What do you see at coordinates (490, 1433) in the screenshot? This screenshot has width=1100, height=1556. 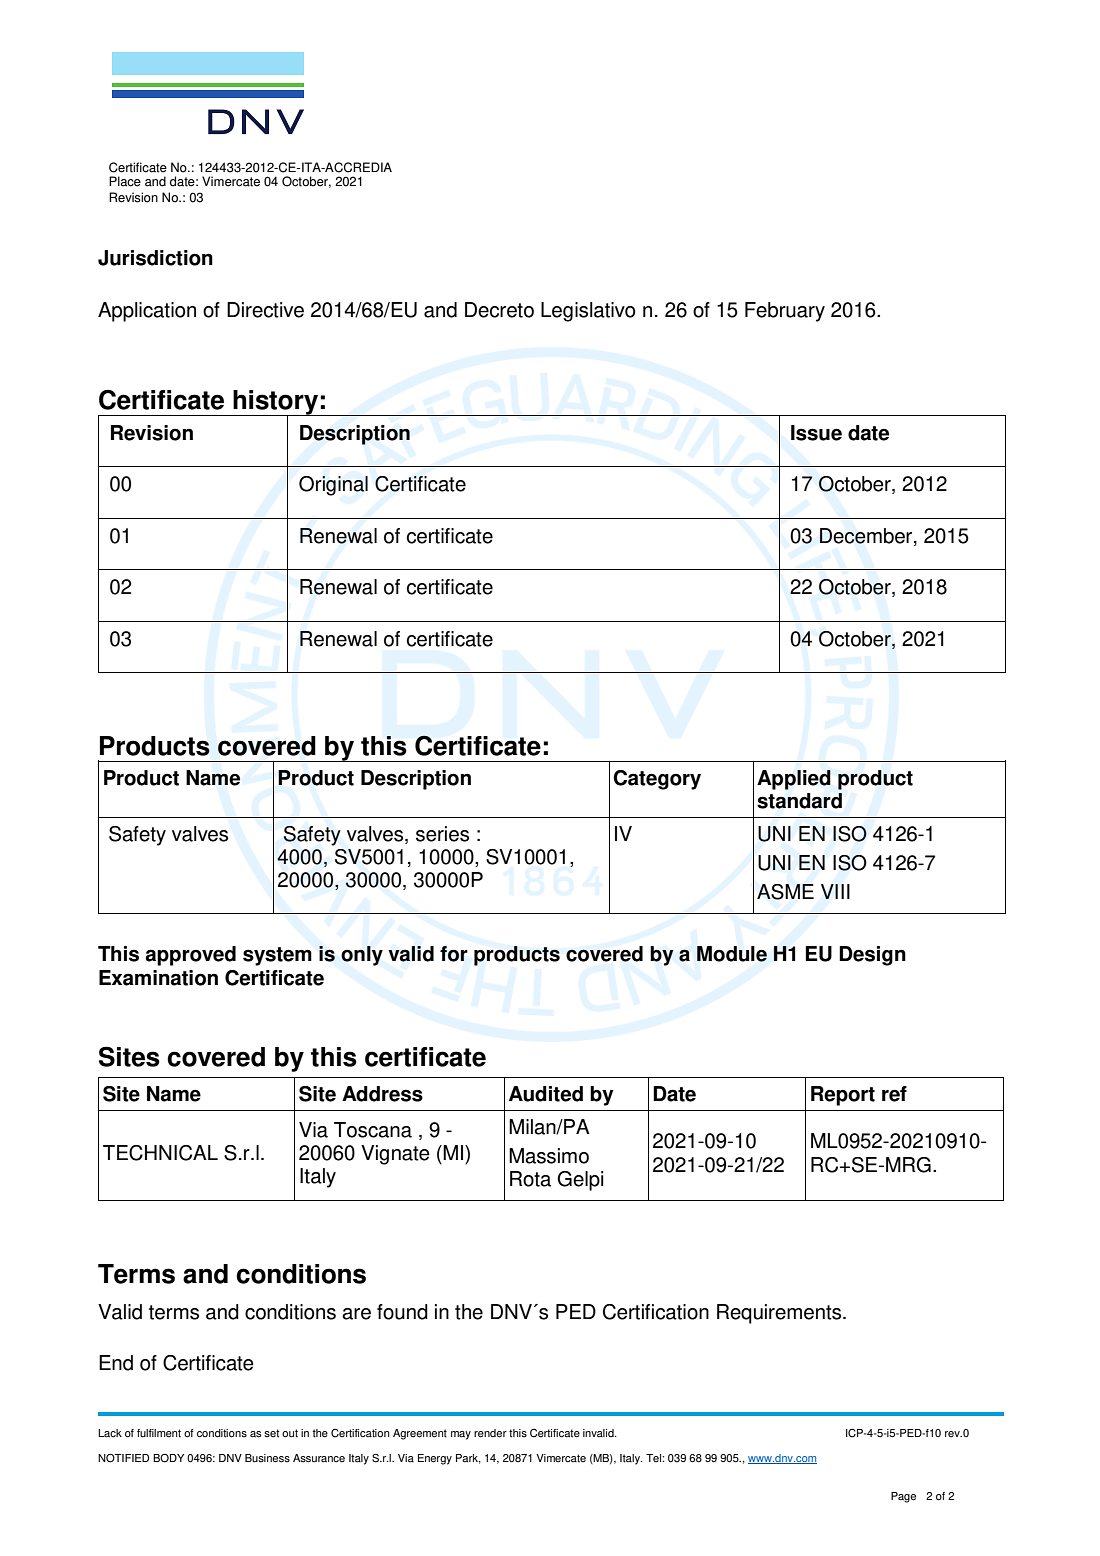 I see `render` at bounding box center [490, 1433].
